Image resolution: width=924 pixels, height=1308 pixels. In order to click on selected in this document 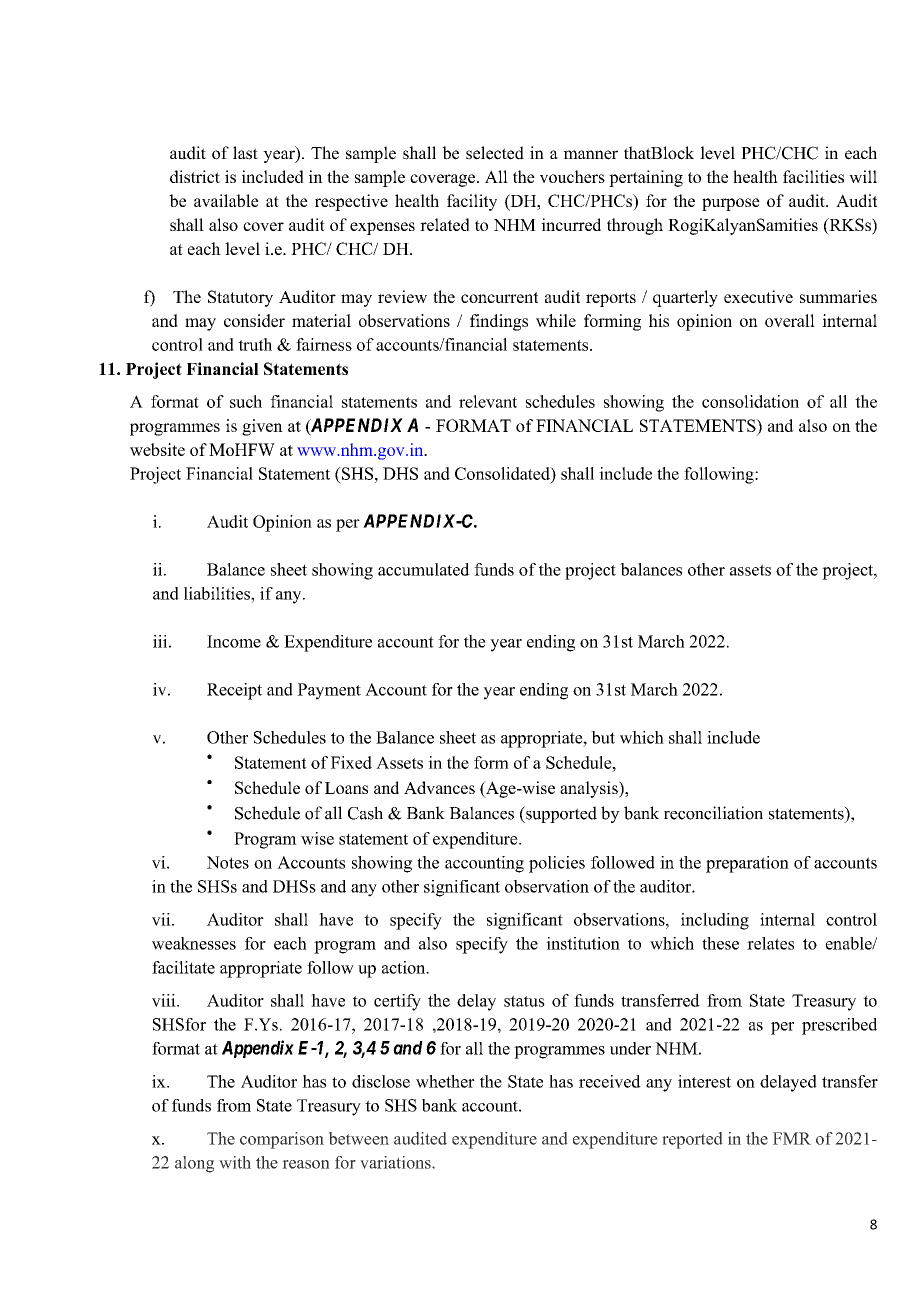, I will do `click(495, 153)`.
